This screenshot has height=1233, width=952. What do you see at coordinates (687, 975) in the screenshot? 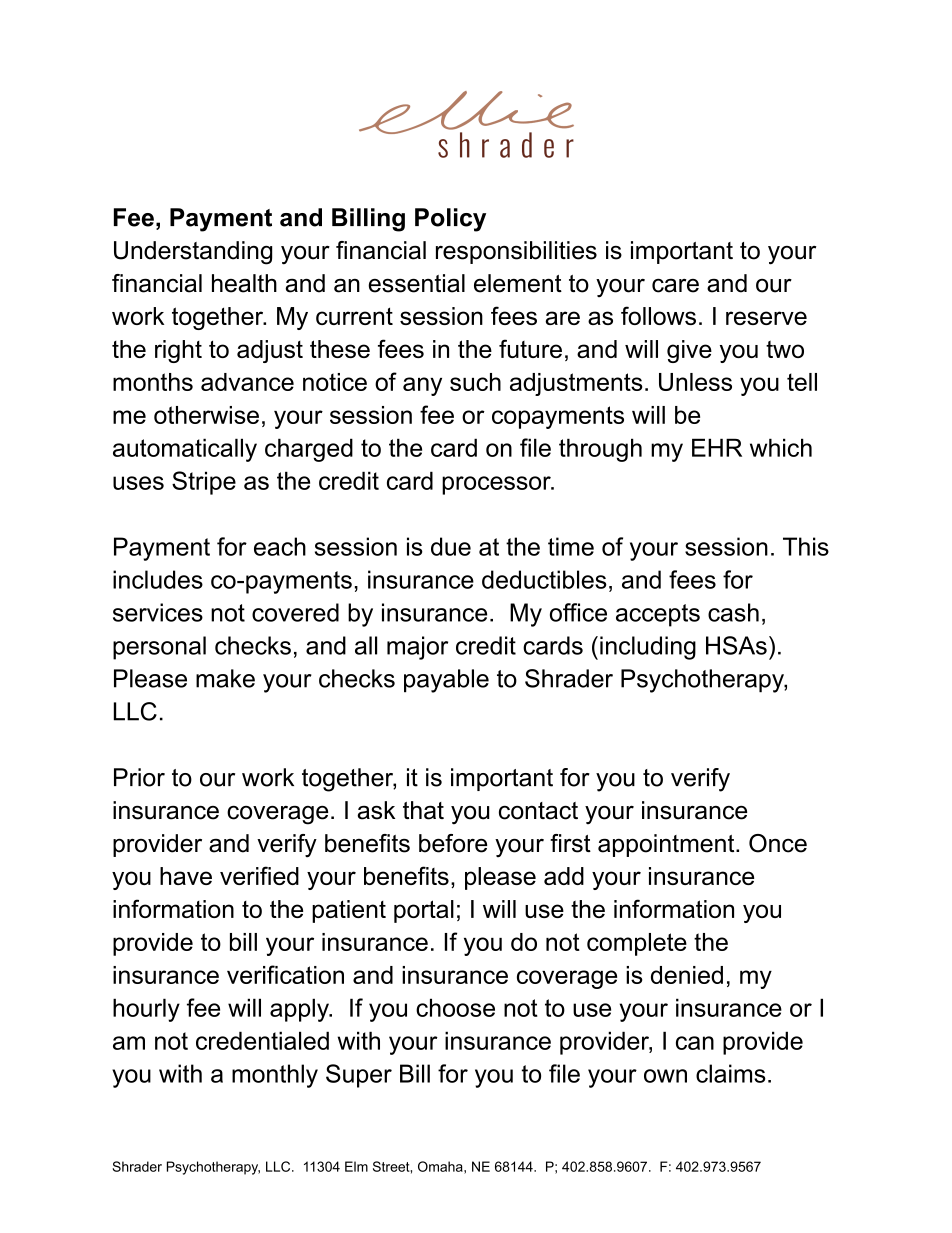
I see `denied` at bounding box center [687, 975].
